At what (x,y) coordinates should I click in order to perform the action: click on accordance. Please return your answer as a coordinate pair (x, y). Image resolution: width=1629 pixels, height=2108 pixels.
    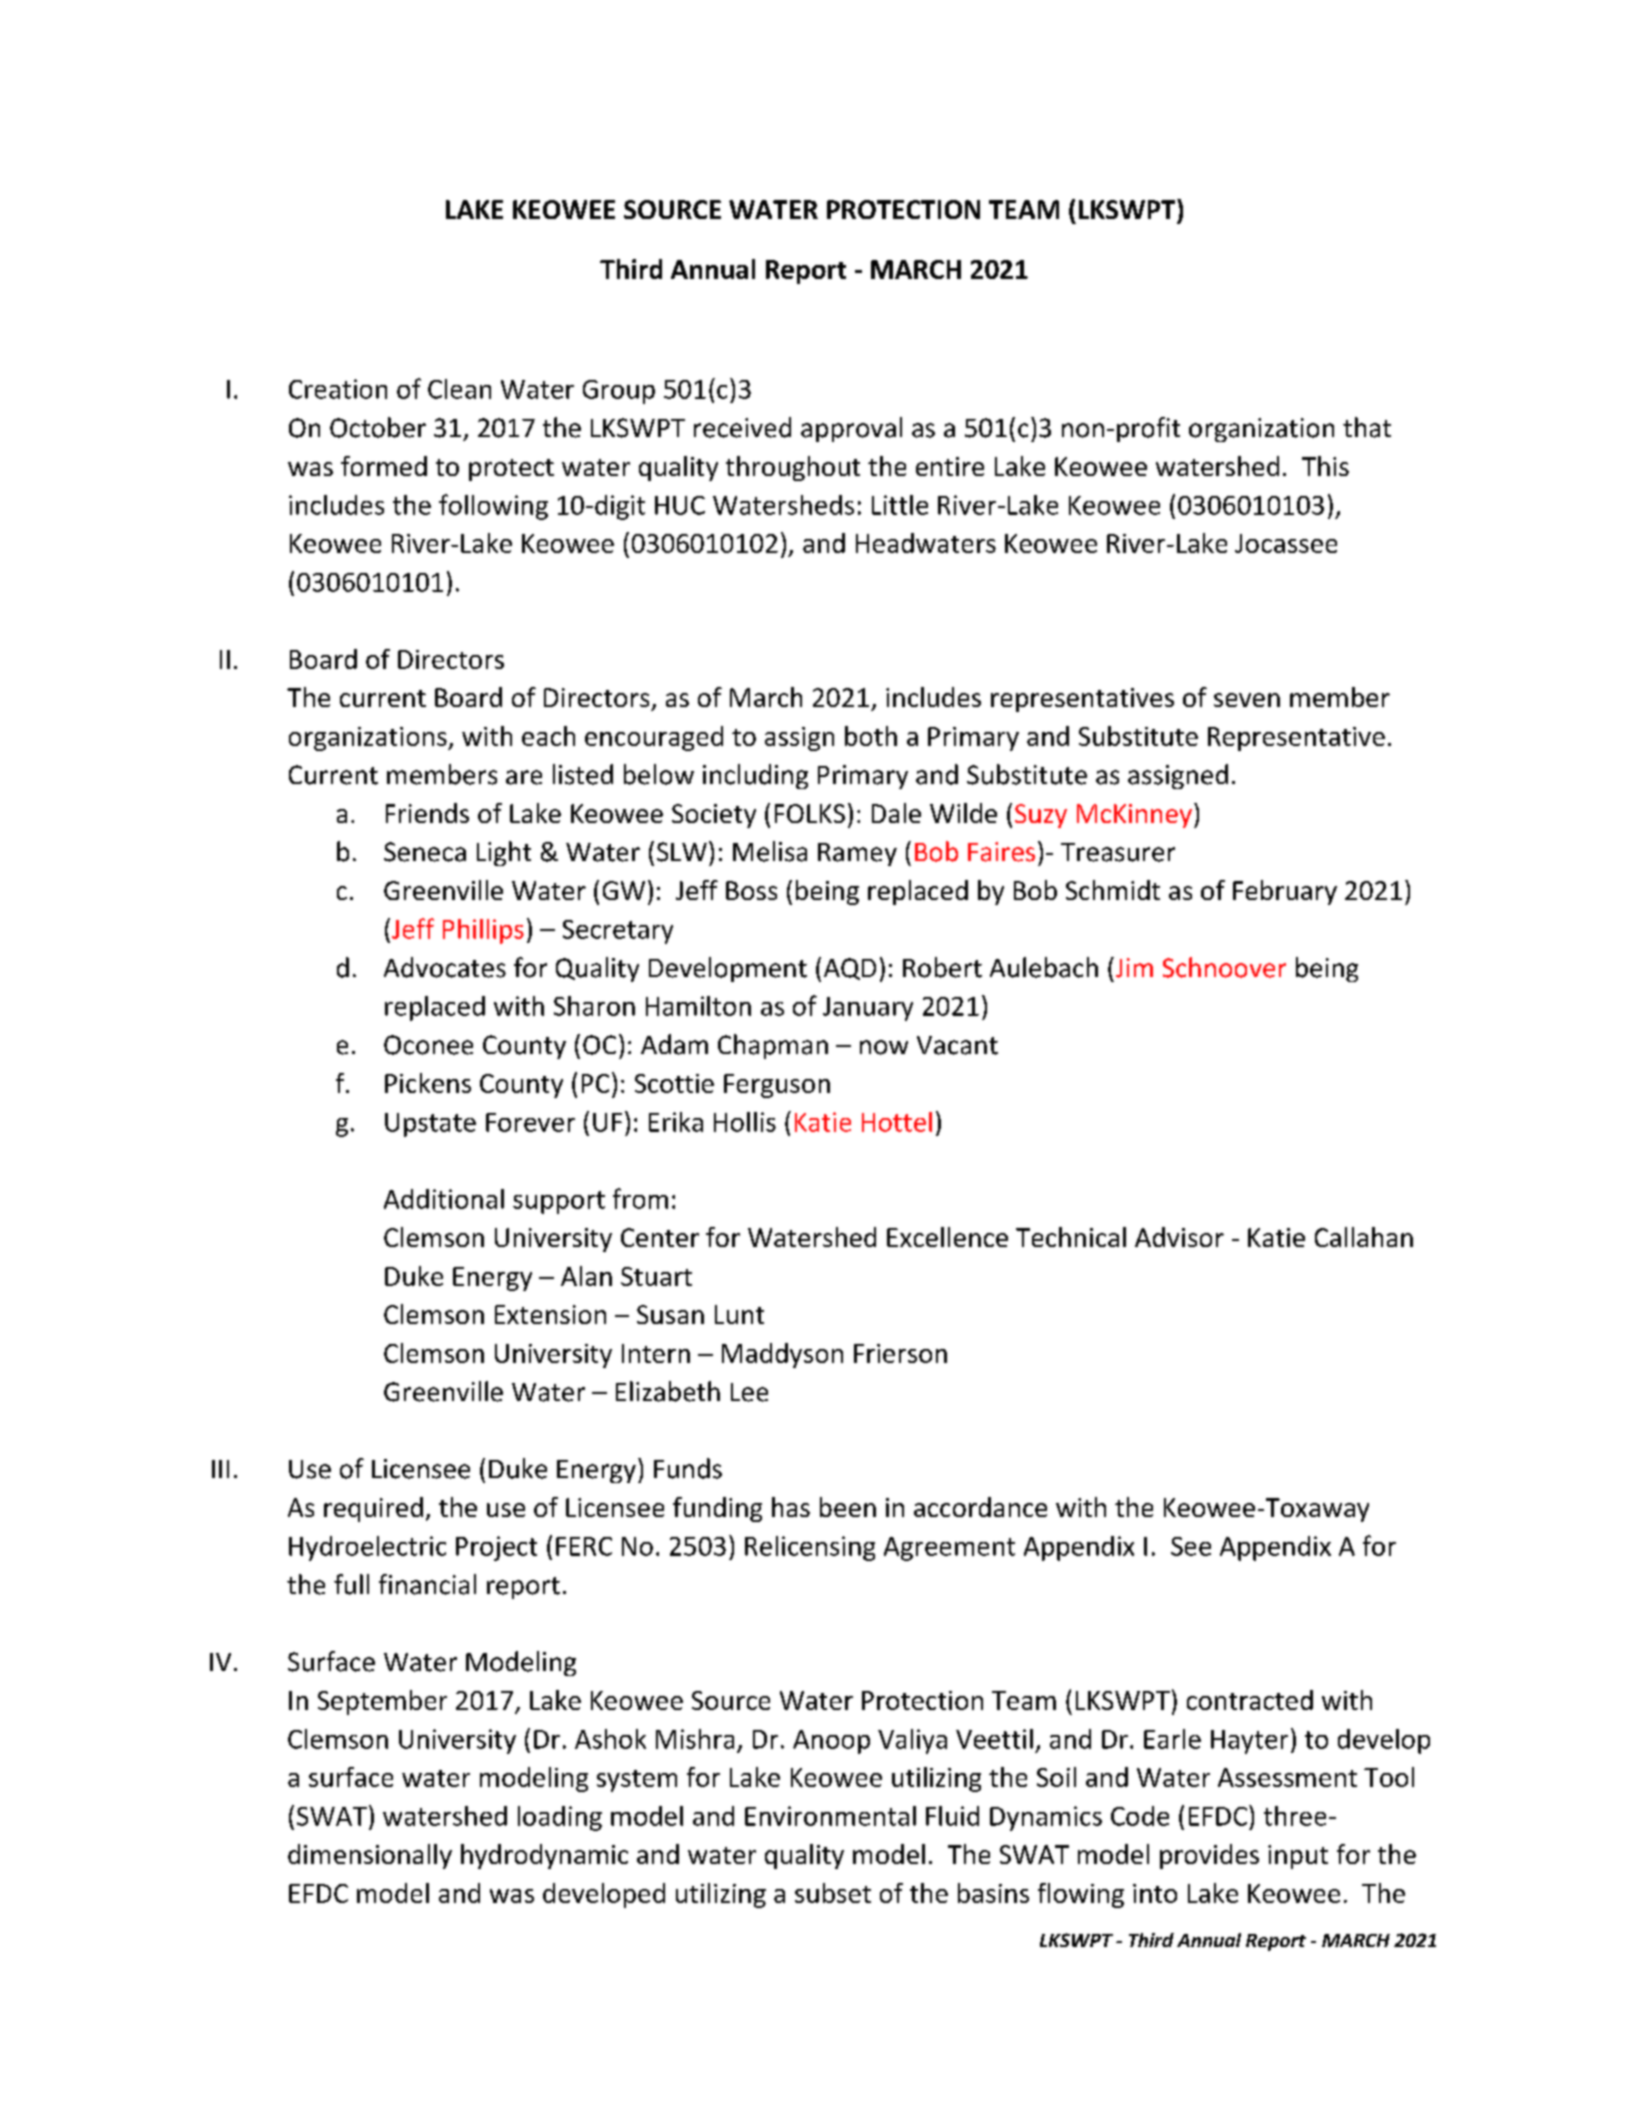
    Looking at the image, I should click on (980, 1507).
